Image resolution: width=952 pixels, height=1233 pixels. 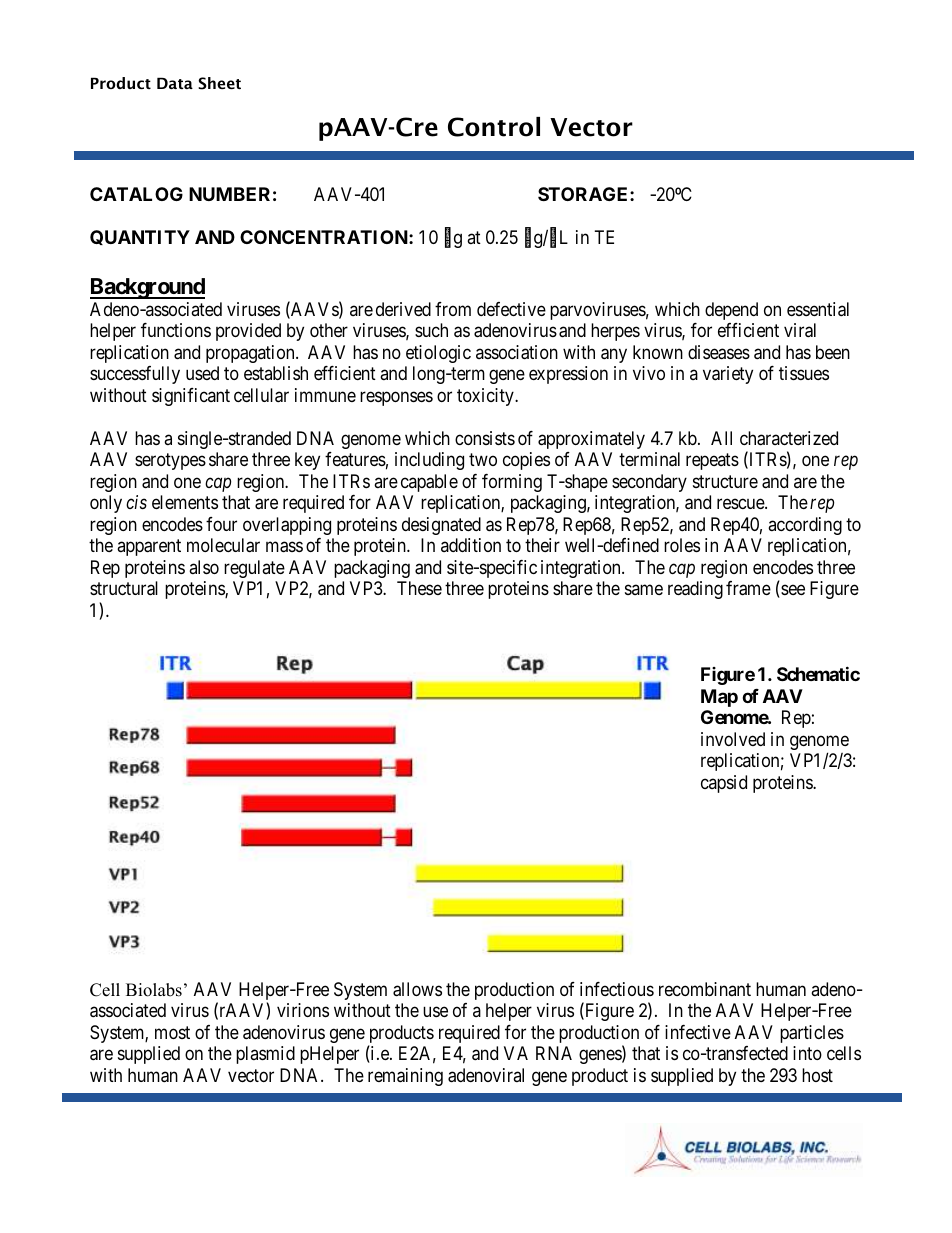 What do you see at coordinates (175, 83) in the document?
I see `Data` at bounding box center [175, 83].
